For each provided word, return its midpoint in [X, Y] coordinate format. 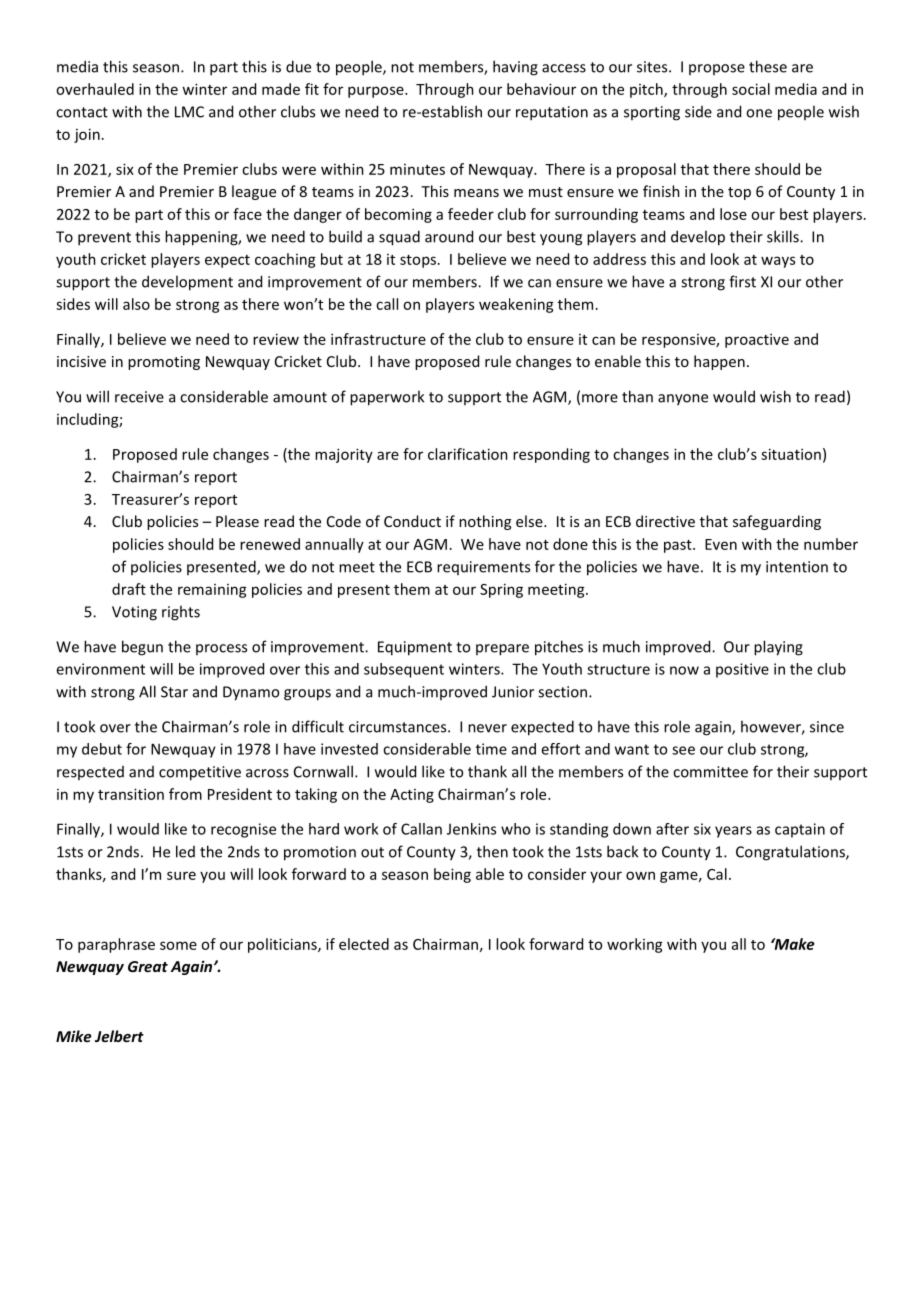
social [751, 89]
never [487, 728]
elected [364, 944]
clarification [468, 454]
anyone [683, 400]
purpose [377, 92]
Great [148, 966]
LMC [189, 112]
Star [174, 692]
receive [139, 397]
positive [742, 670]
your [606, 877]
